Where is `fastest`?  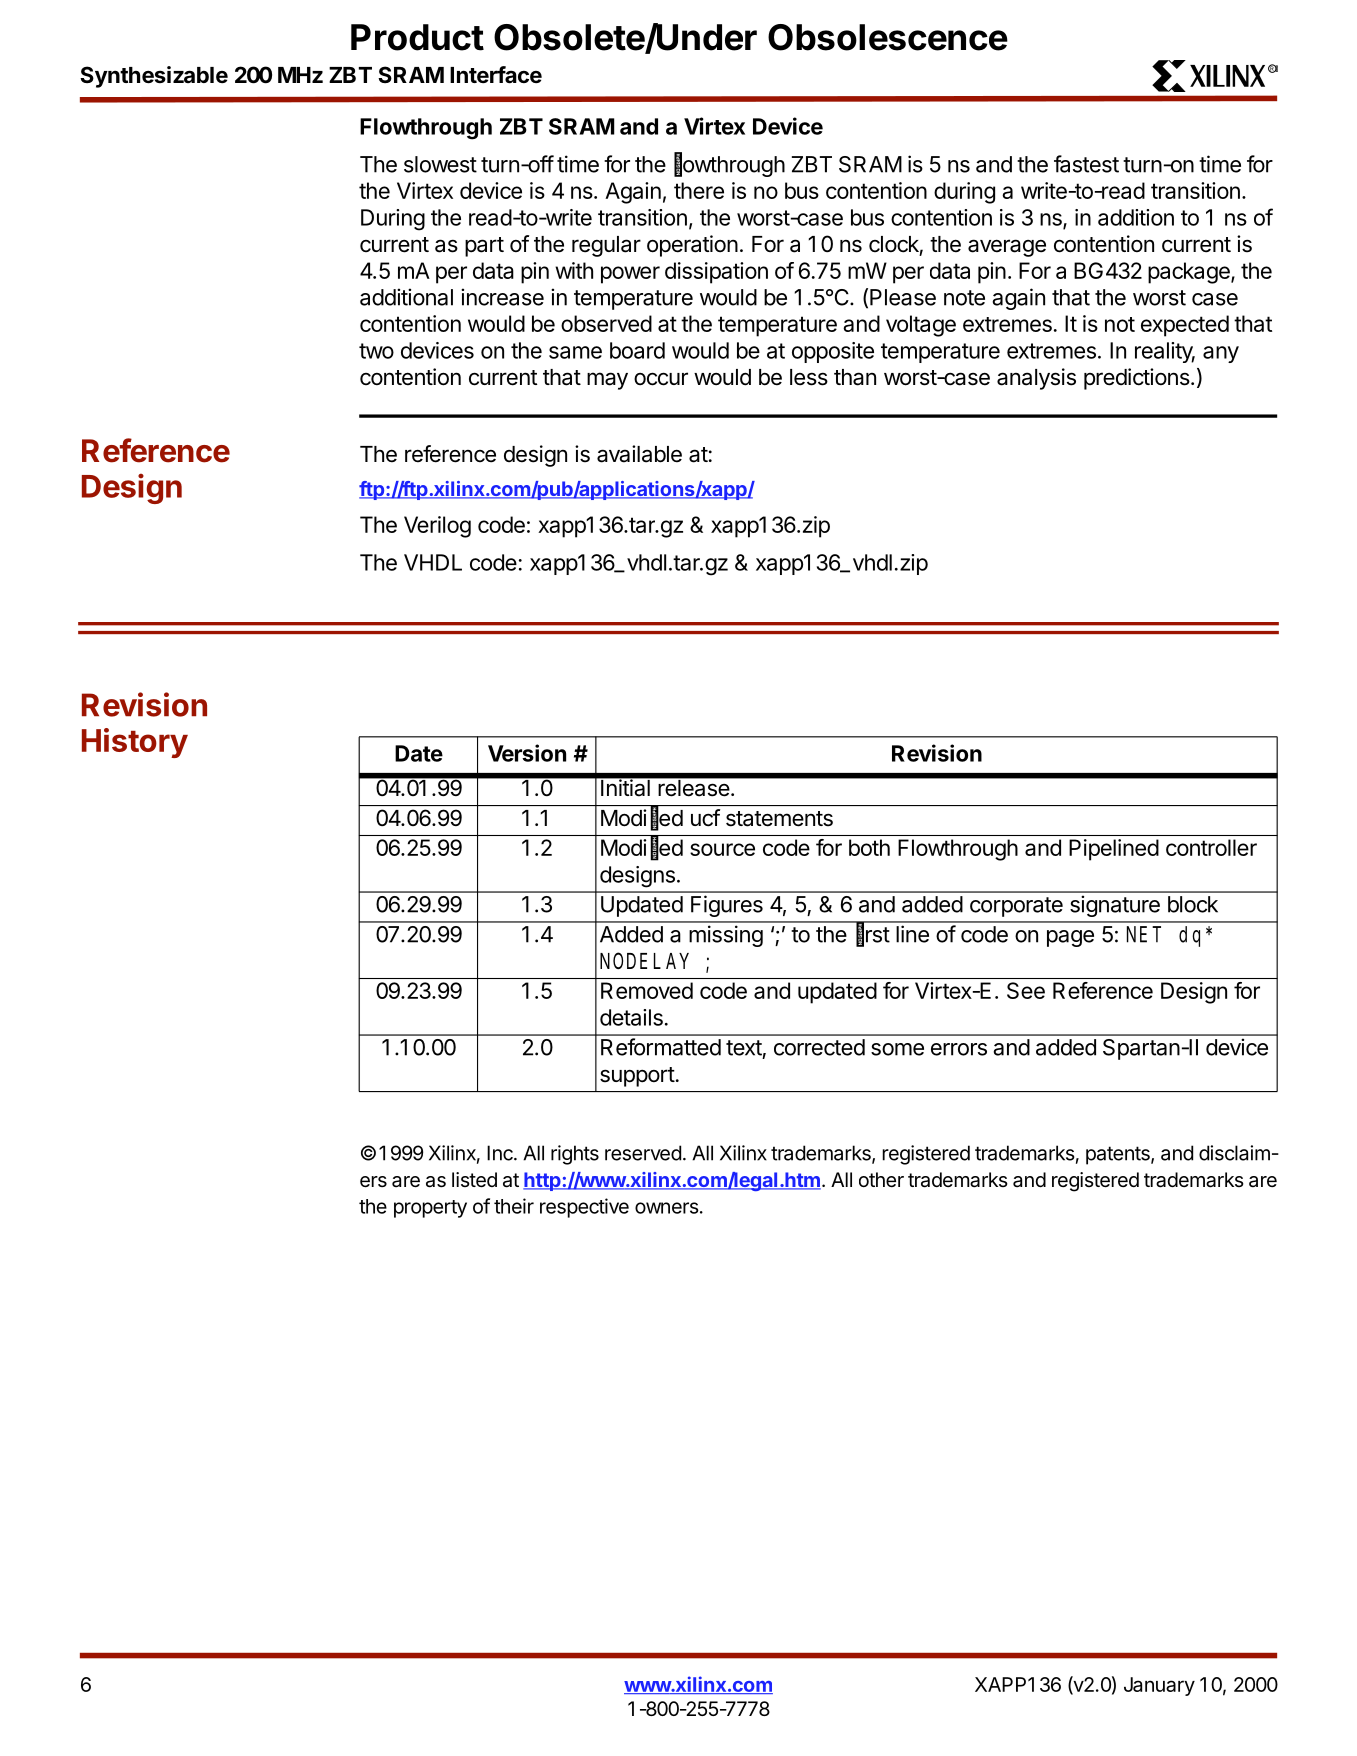
fastest is located at coordinates (1086, 164).
